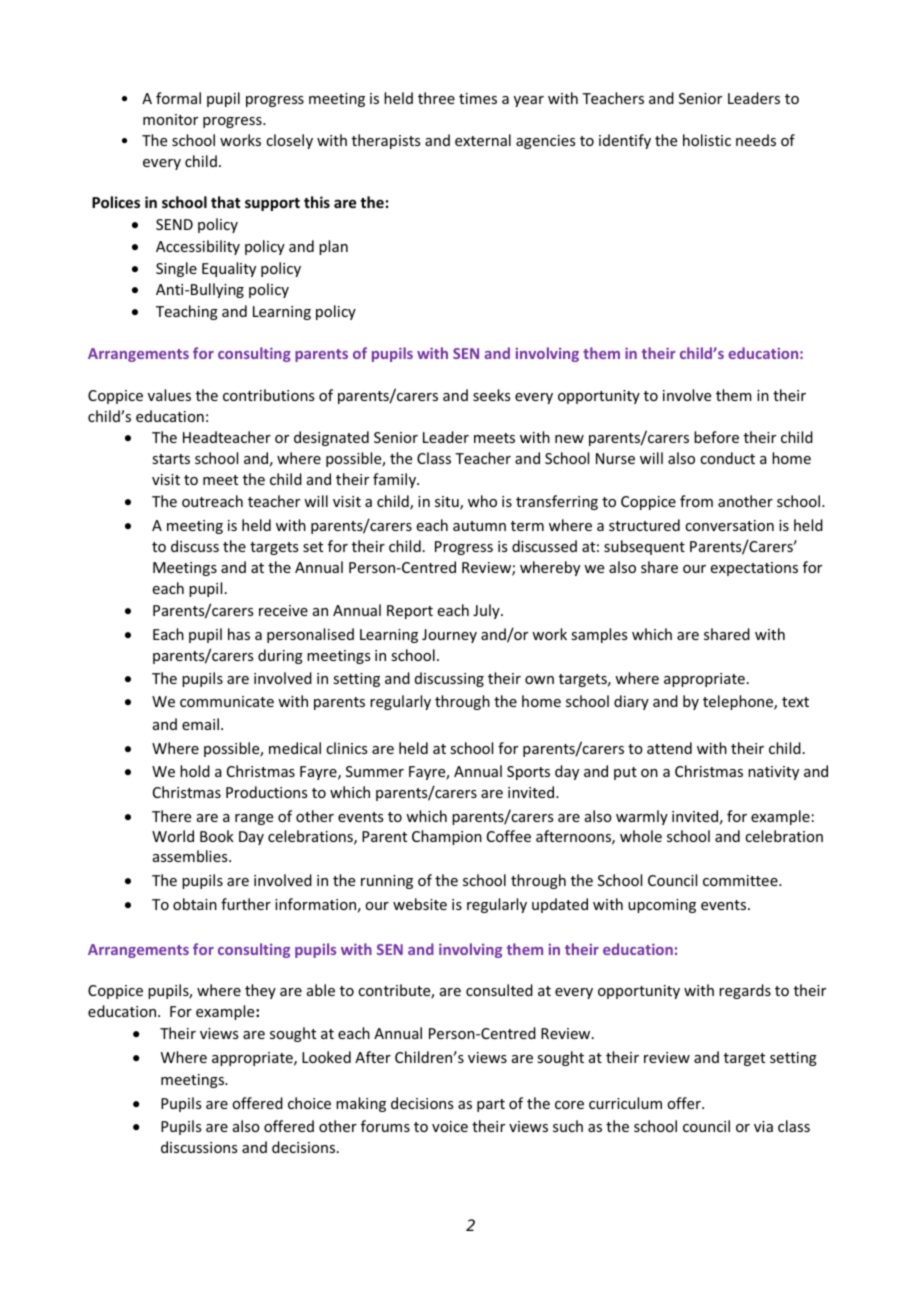 The height and width of the document is (1308, 924). Describe the element at coordinates (309, 1103) in the document. I see `choice` at that location.
